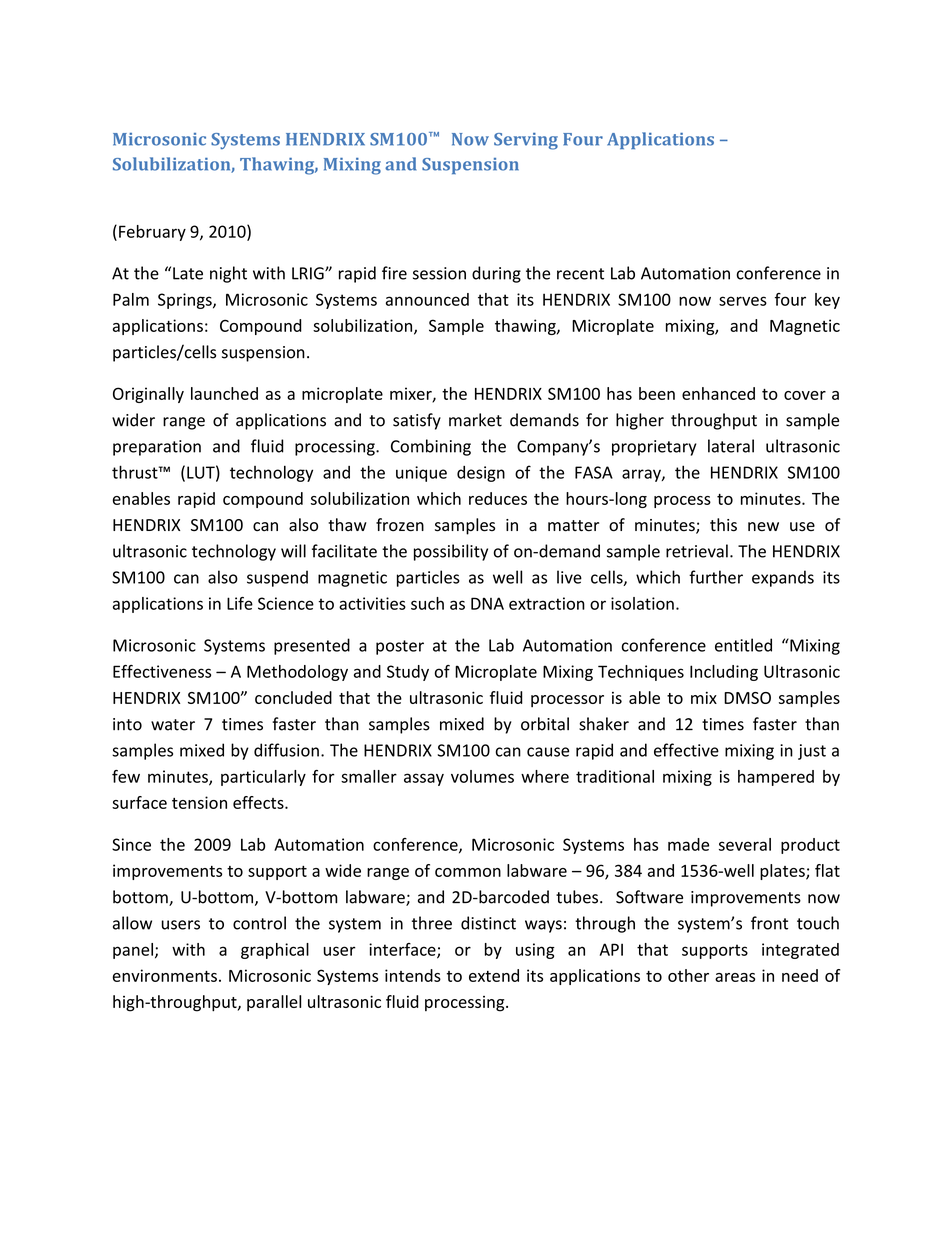 Image resolution: width=952 pixels, height=1233 pixels. I want to click on possibility, so click(451, 552).
